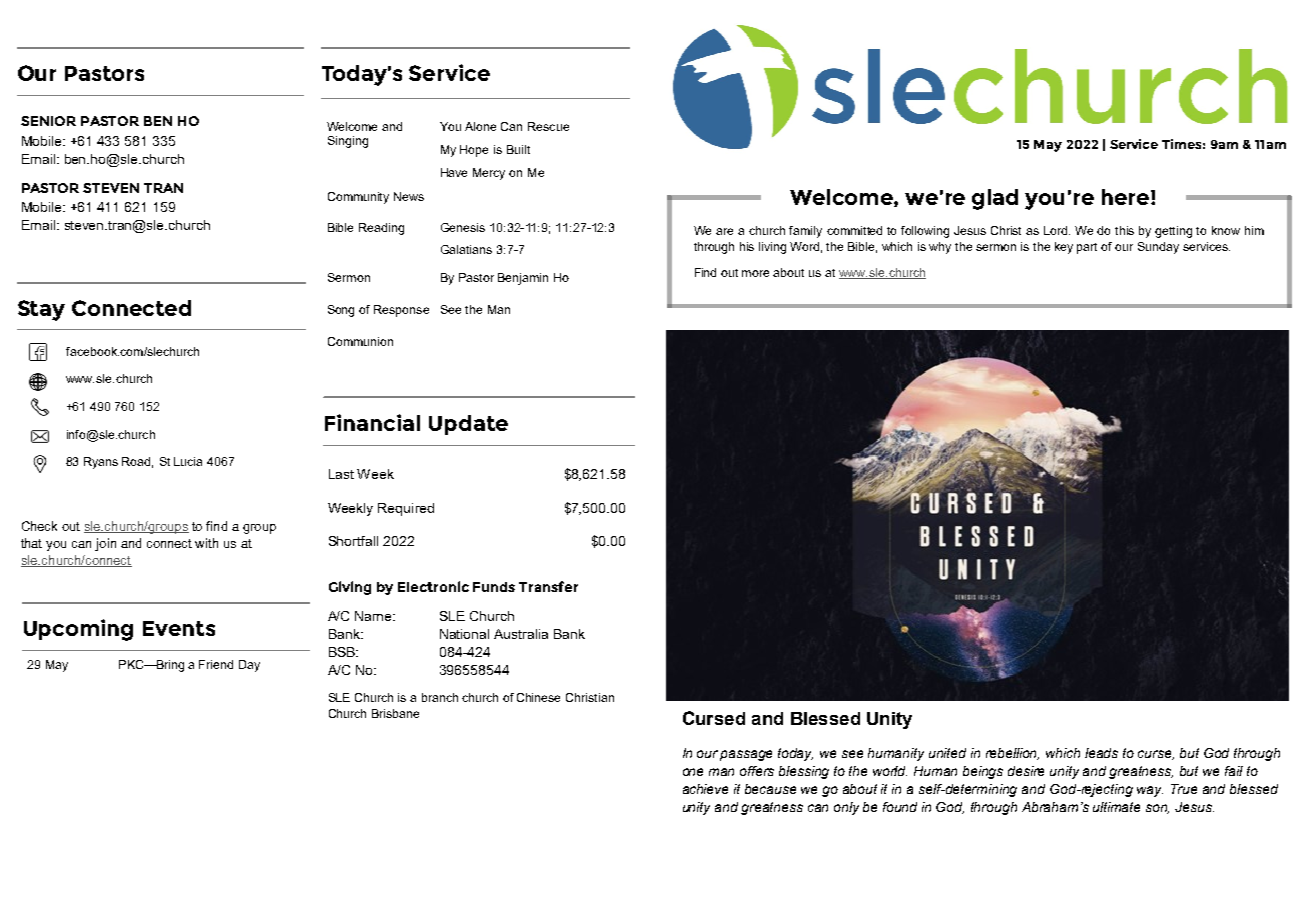 The height and width of the document is (924, 1308). What do you see at coordinates (406, 509) in the document?
I see `Required` at bounding box center [406, 509].
